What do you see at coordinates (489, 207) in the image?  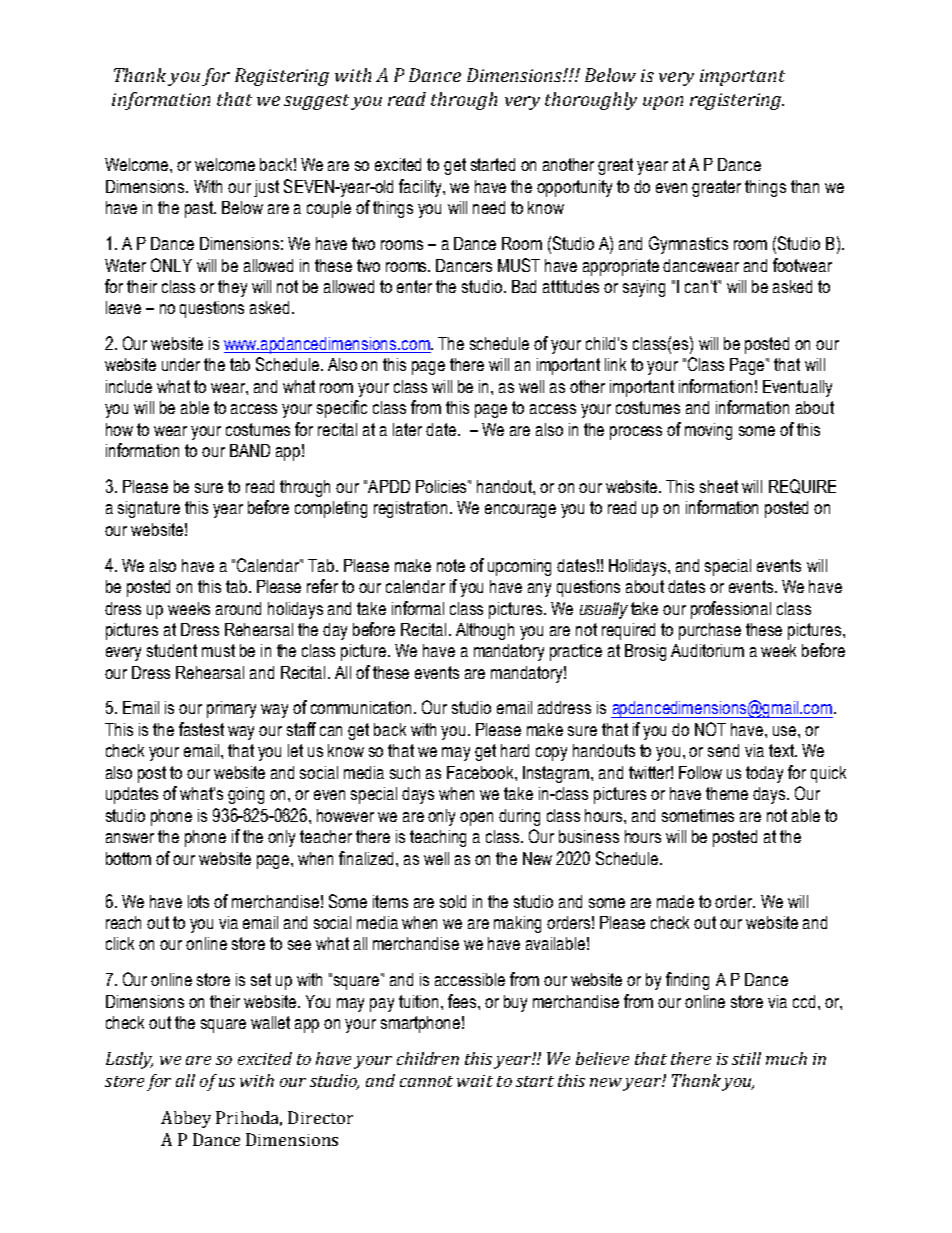 I see `need` at bounding box center [489, 207].
